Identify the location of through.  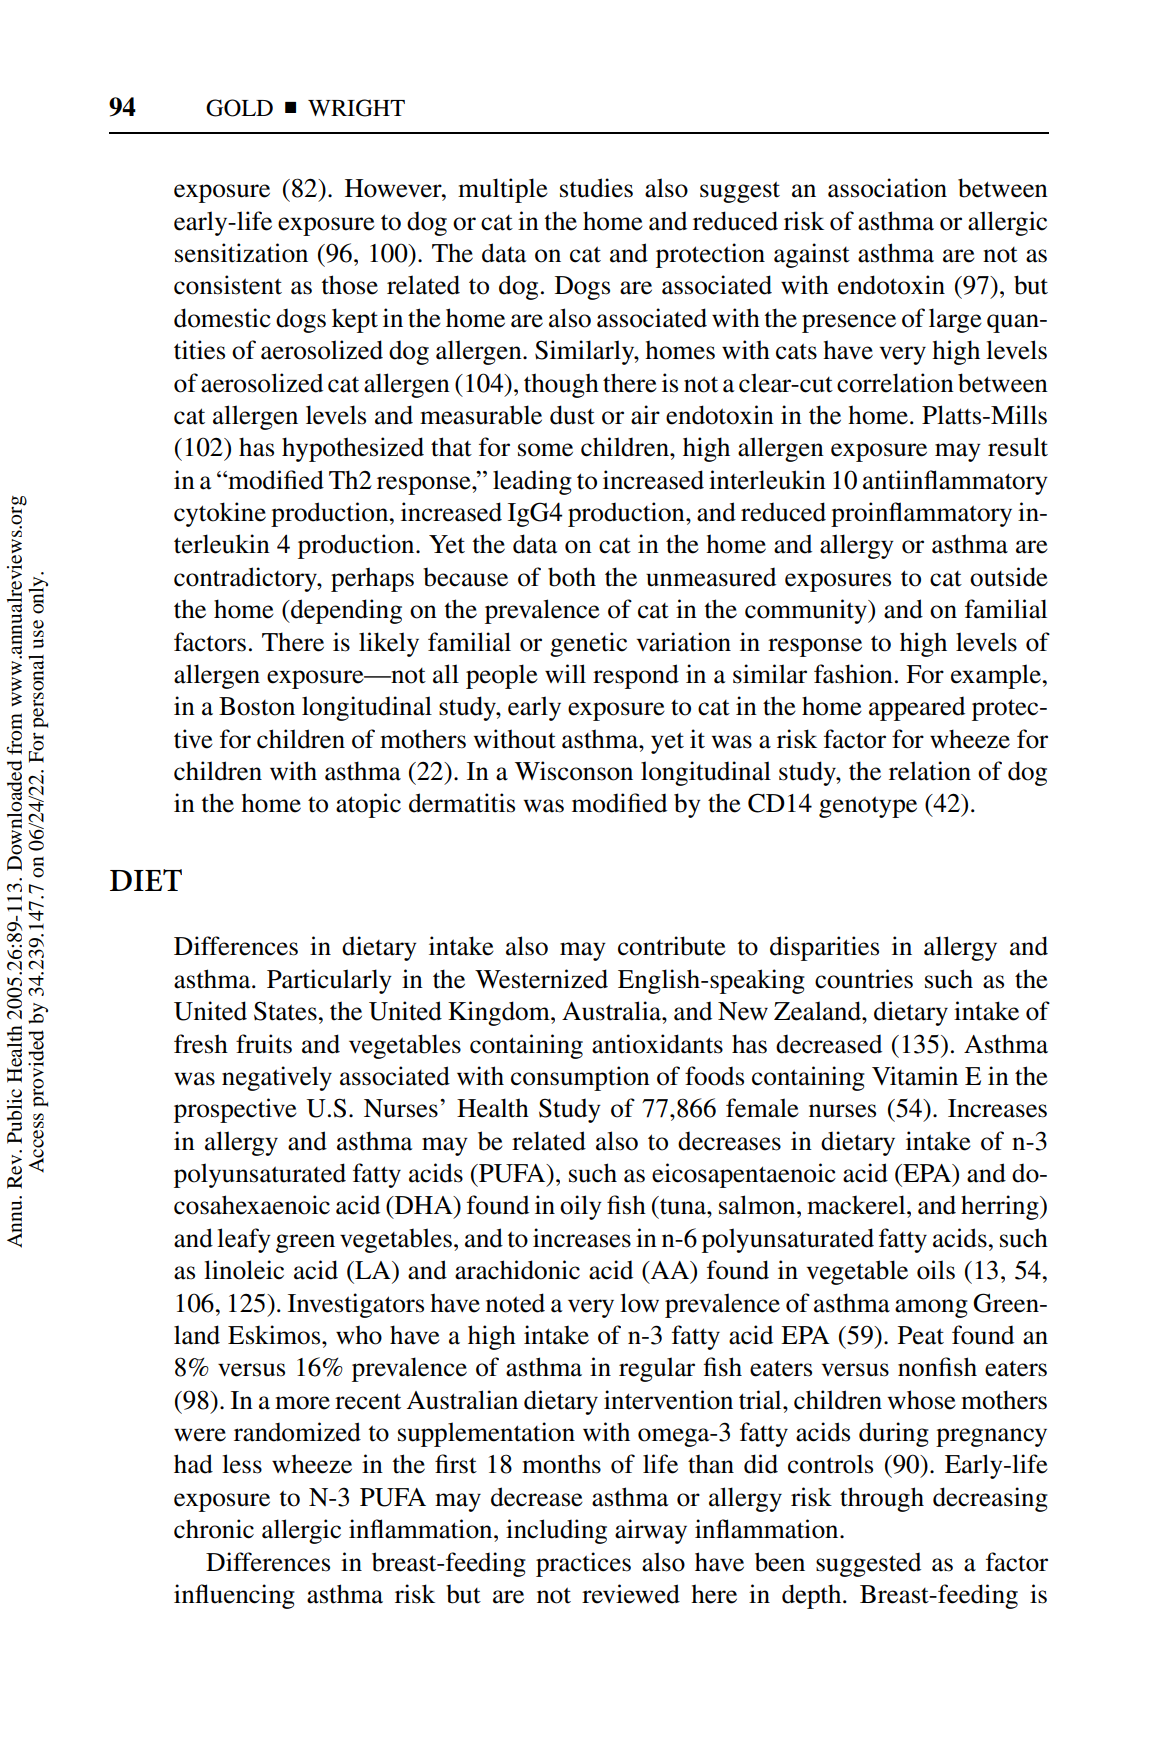
(882, 1499).
